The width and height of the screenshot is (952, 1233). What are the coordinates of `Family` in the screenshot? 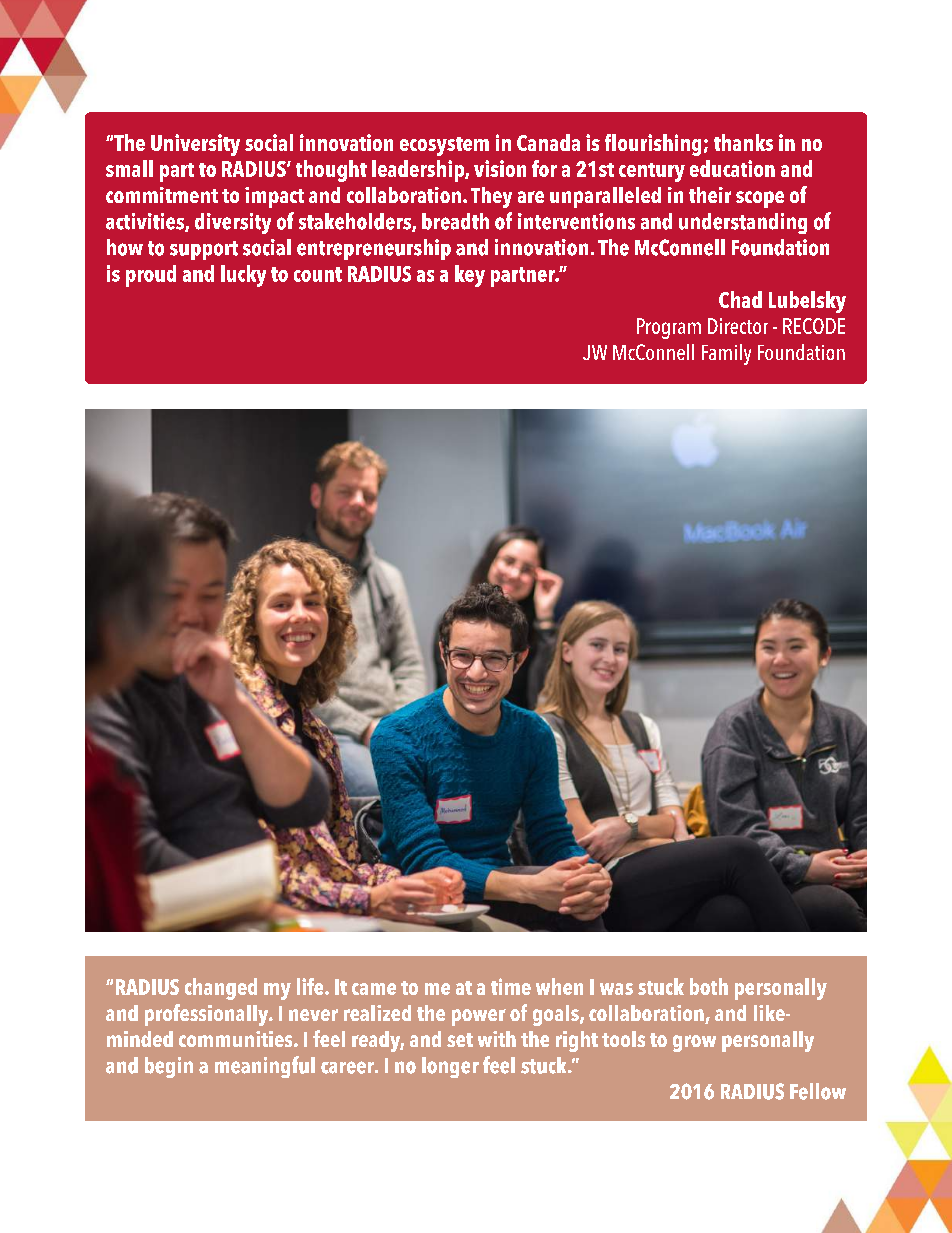 It's located at (726, 354).
